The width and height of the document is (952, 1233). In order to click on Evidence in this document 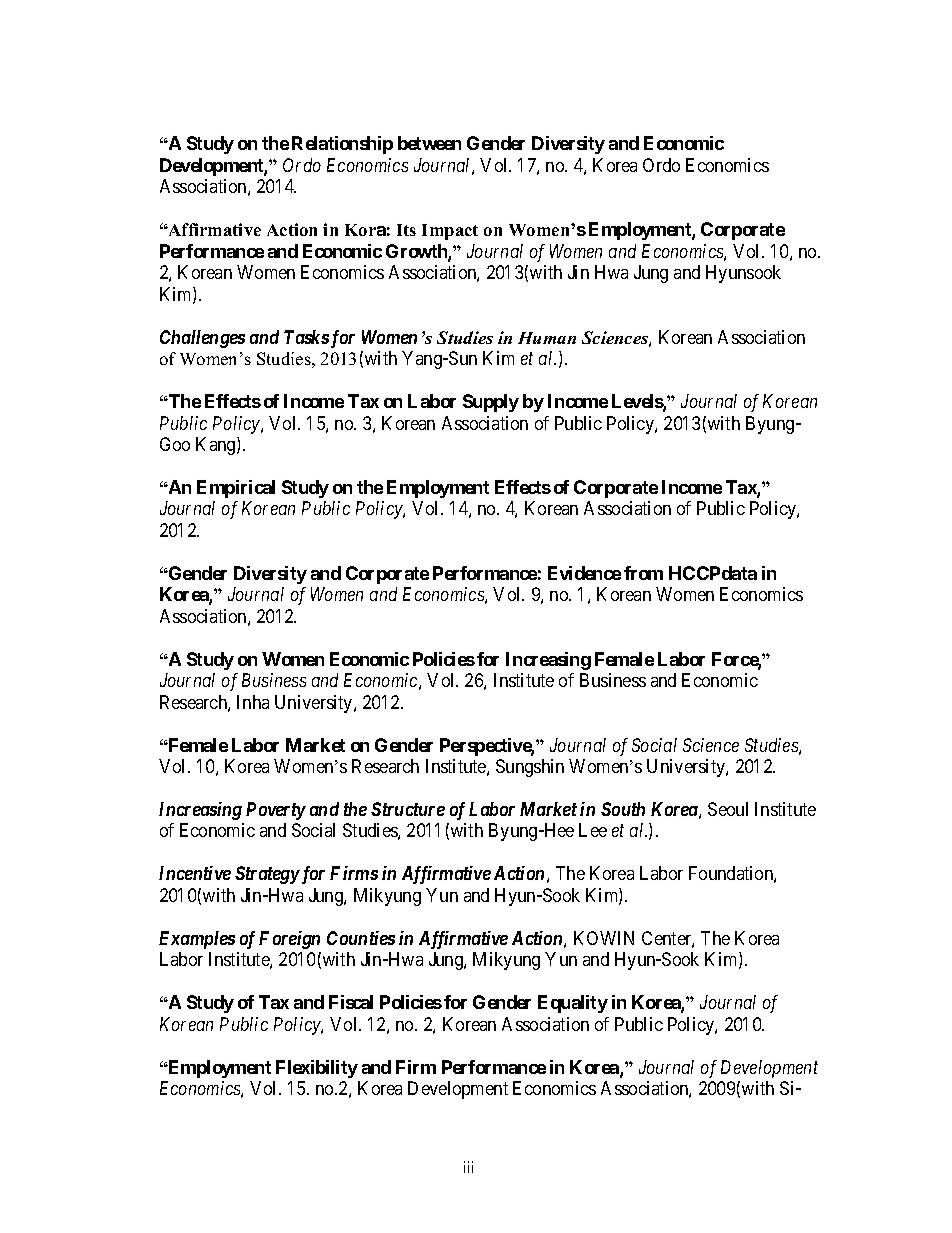, I will do `click(584, 573)`.
